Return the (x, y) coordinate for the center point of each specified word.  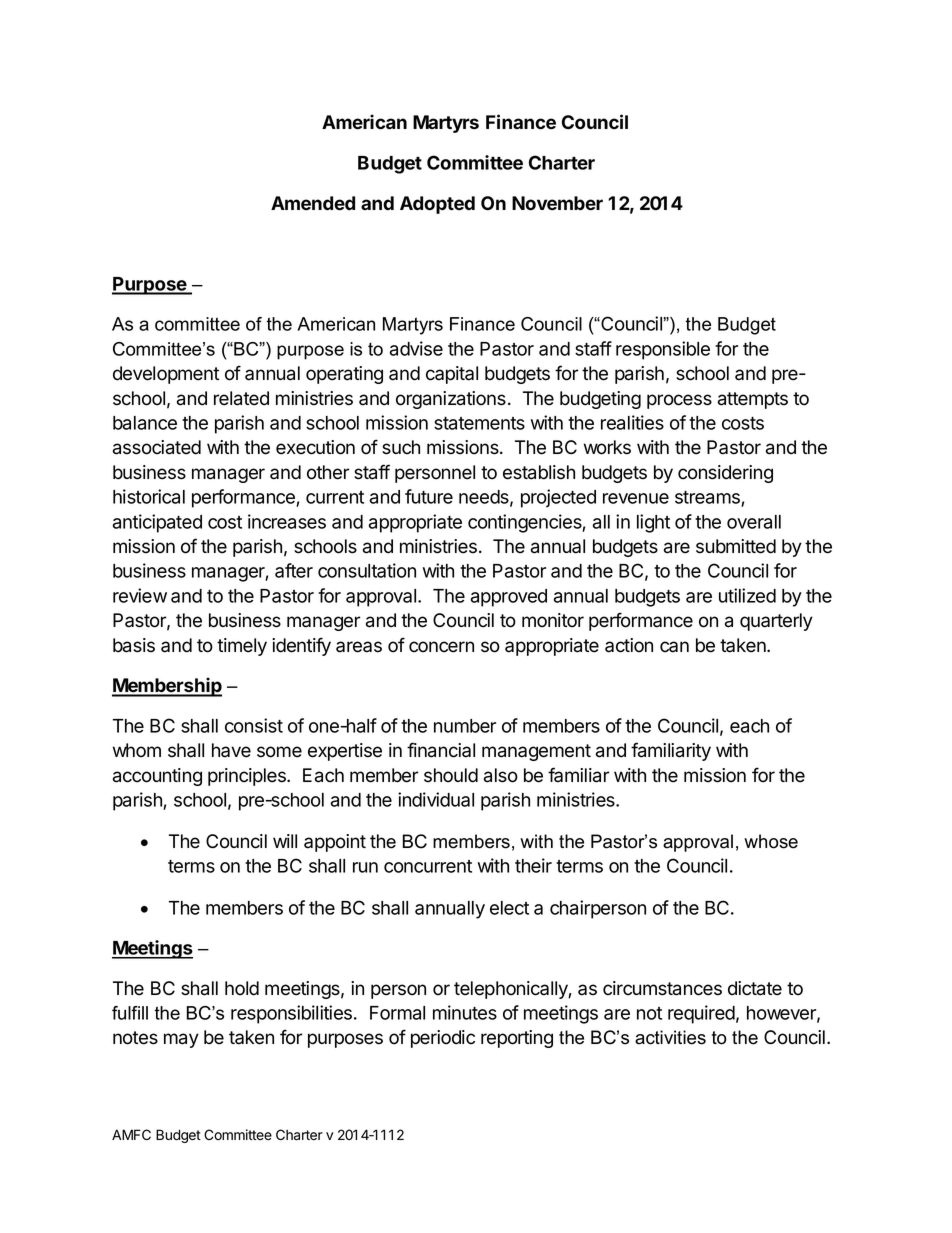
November (557, 203)
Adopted (437, 205)
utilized (747, 595)
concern (441, 647)
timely (242, 647)
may (181, 1040)
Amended (313, 203)
